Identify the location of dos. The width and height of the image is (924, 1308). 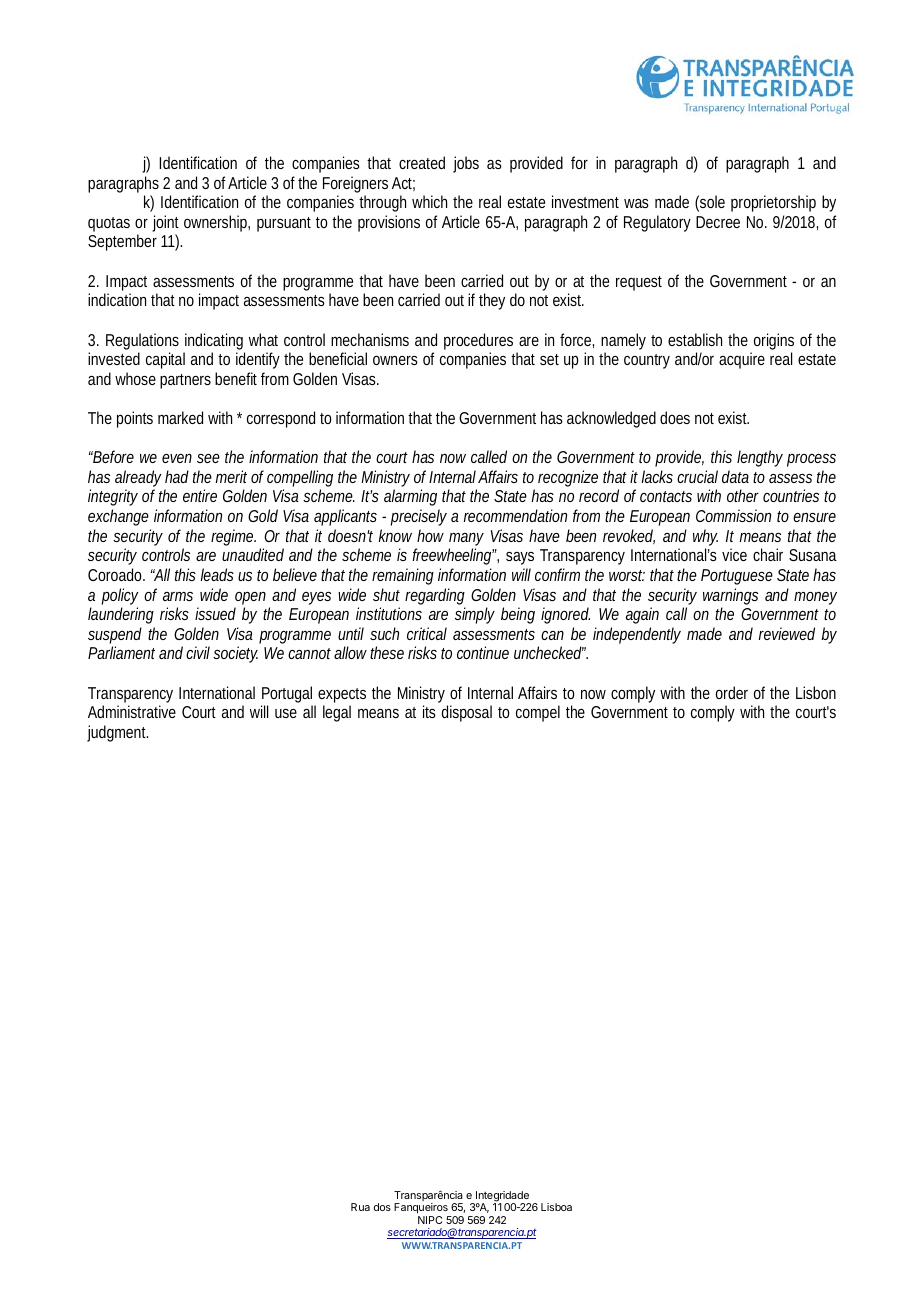
(382, 1207).
